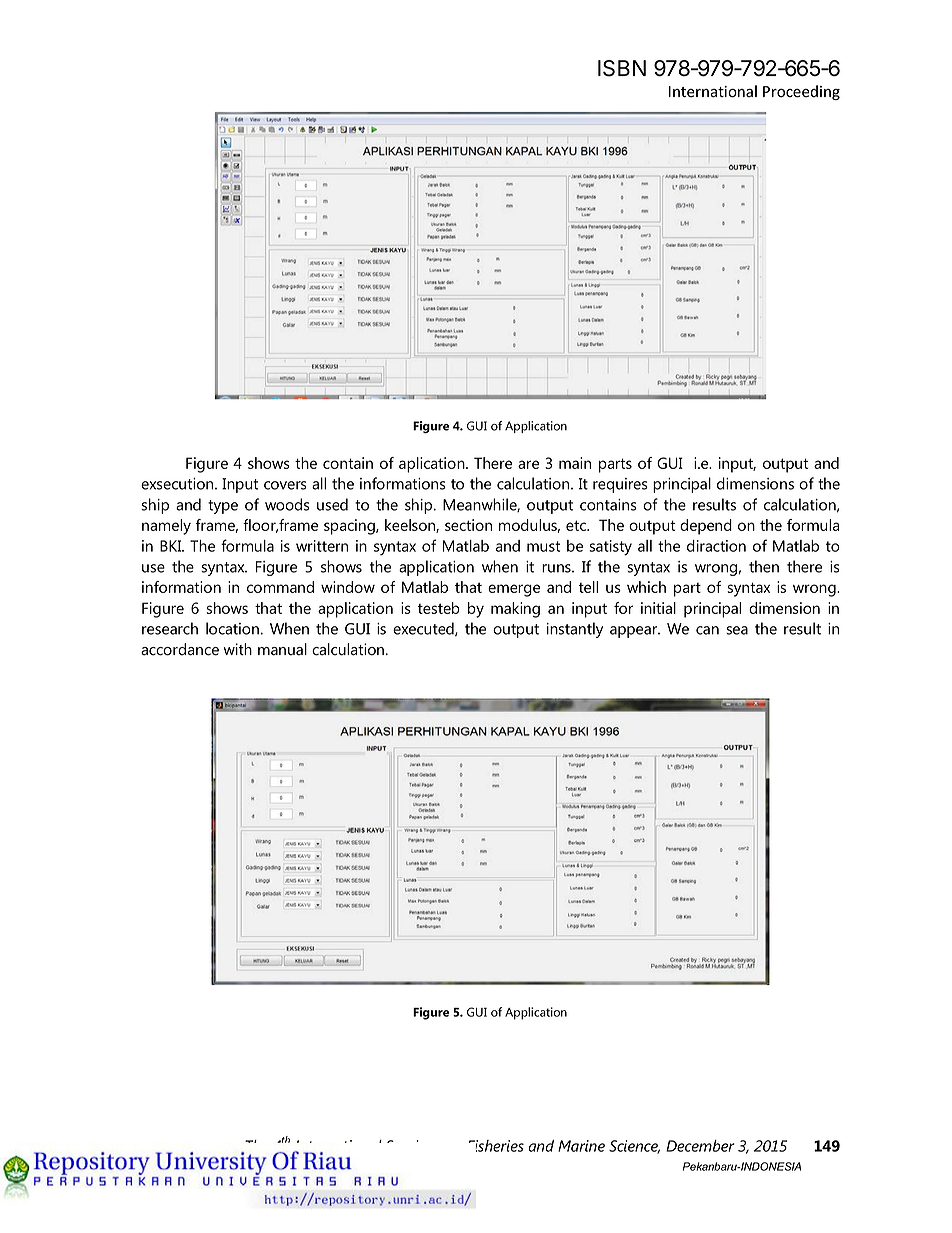  Describe the element at coordinates (515, 610) in the screenshot. I see `making` at that location.
